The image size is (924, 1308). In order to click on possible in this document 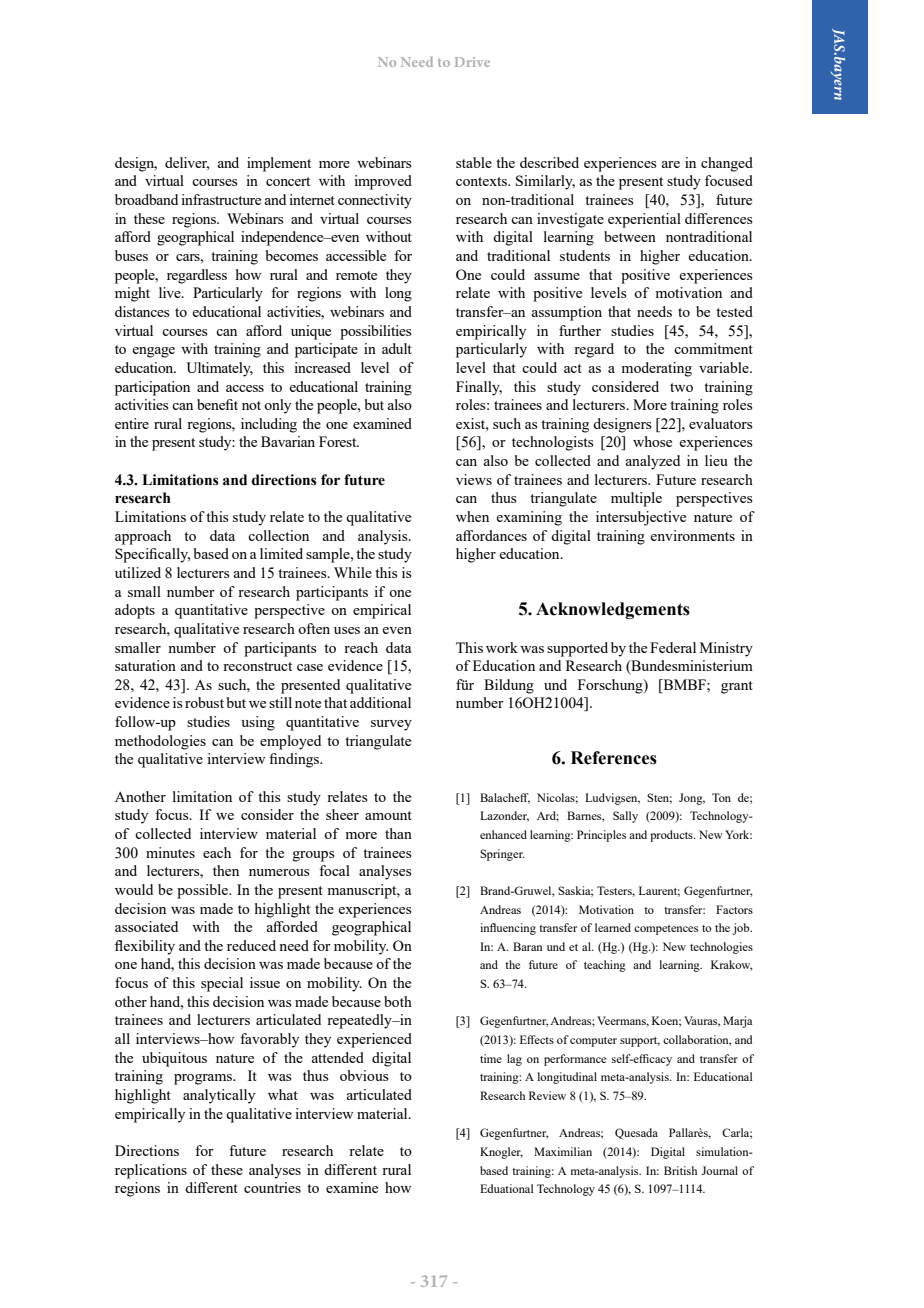, I will do `click(203, 891)`.
